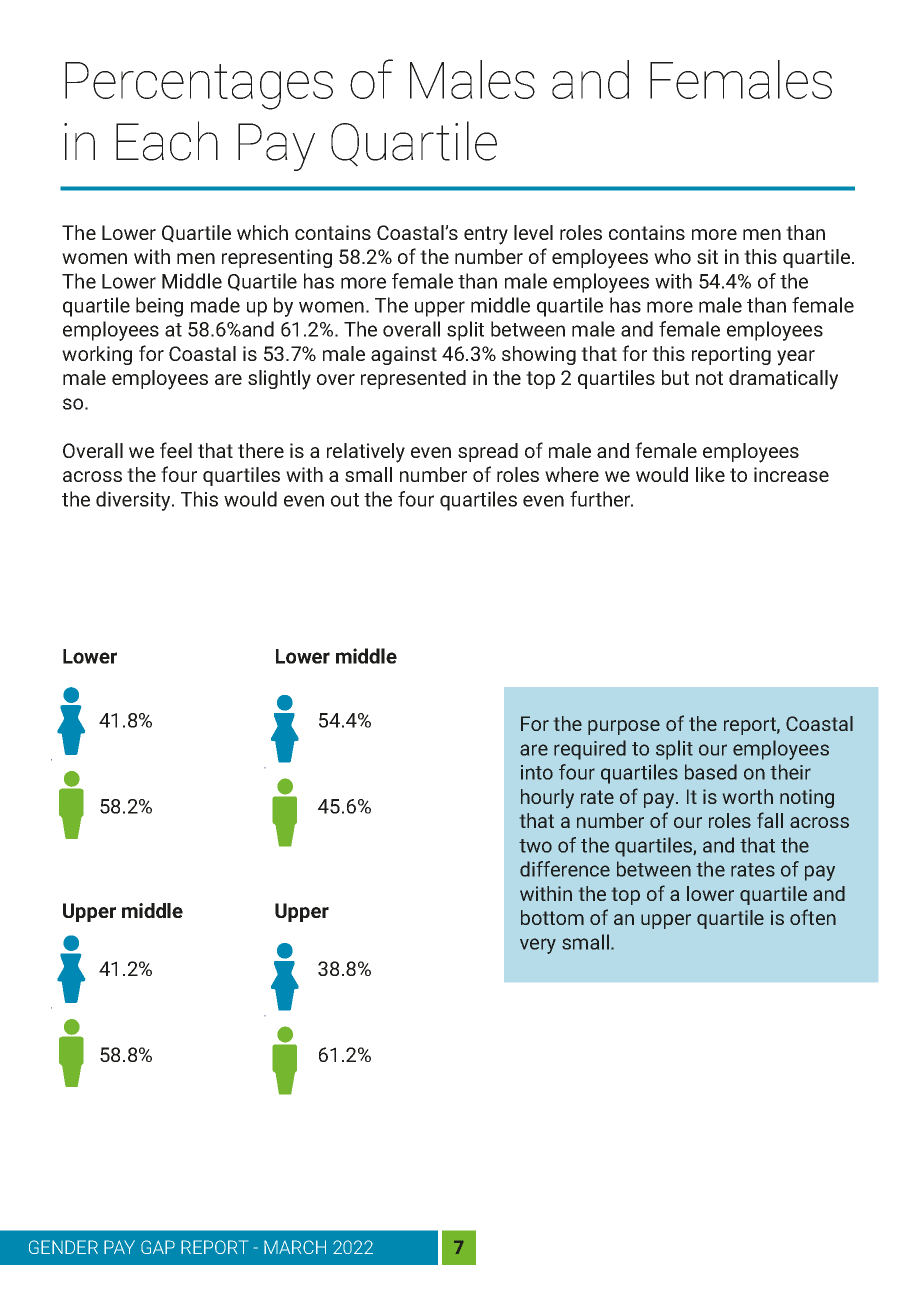  I want to click on being, so click(159, 307).
